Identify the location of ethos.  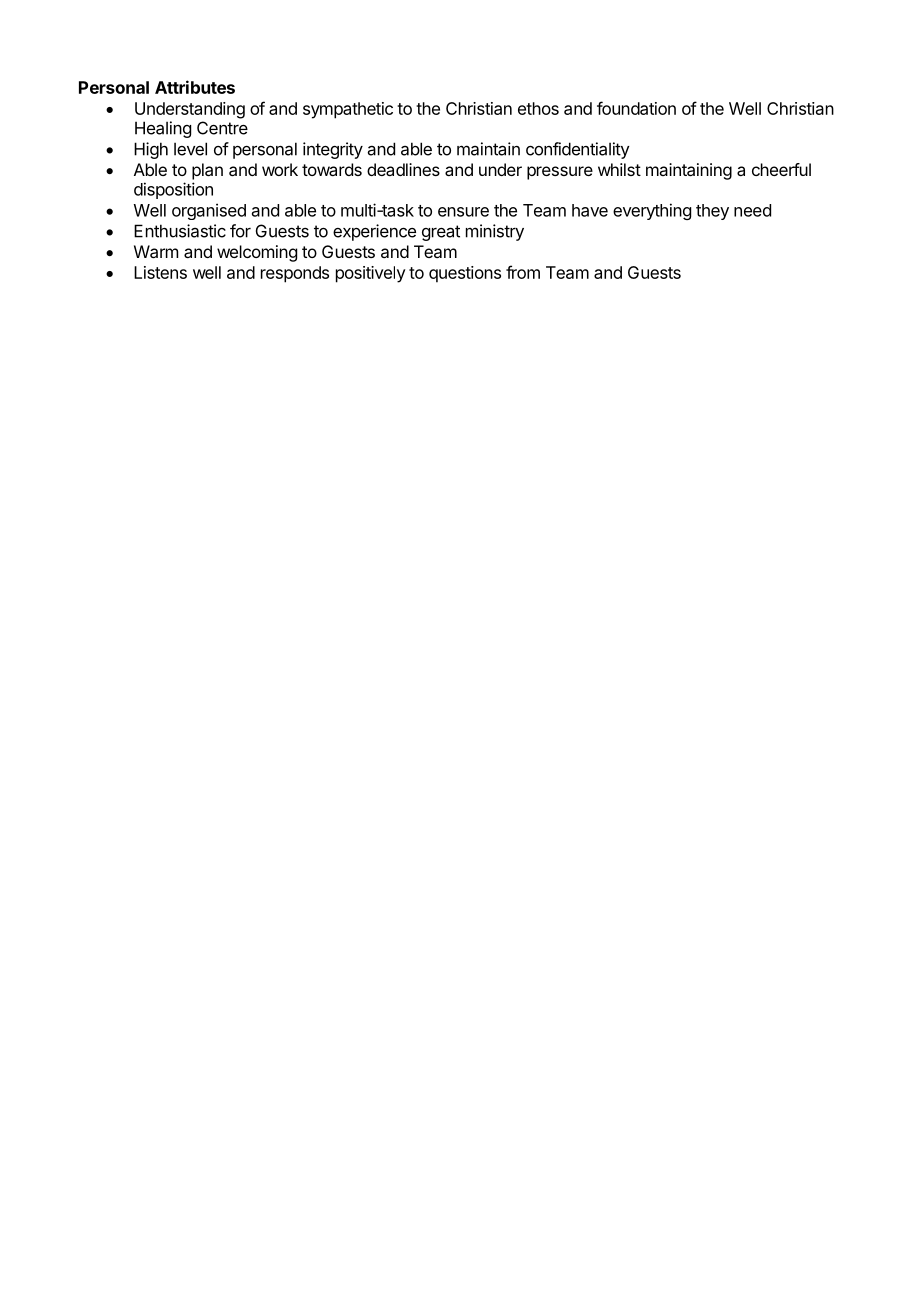
(538, 108).
